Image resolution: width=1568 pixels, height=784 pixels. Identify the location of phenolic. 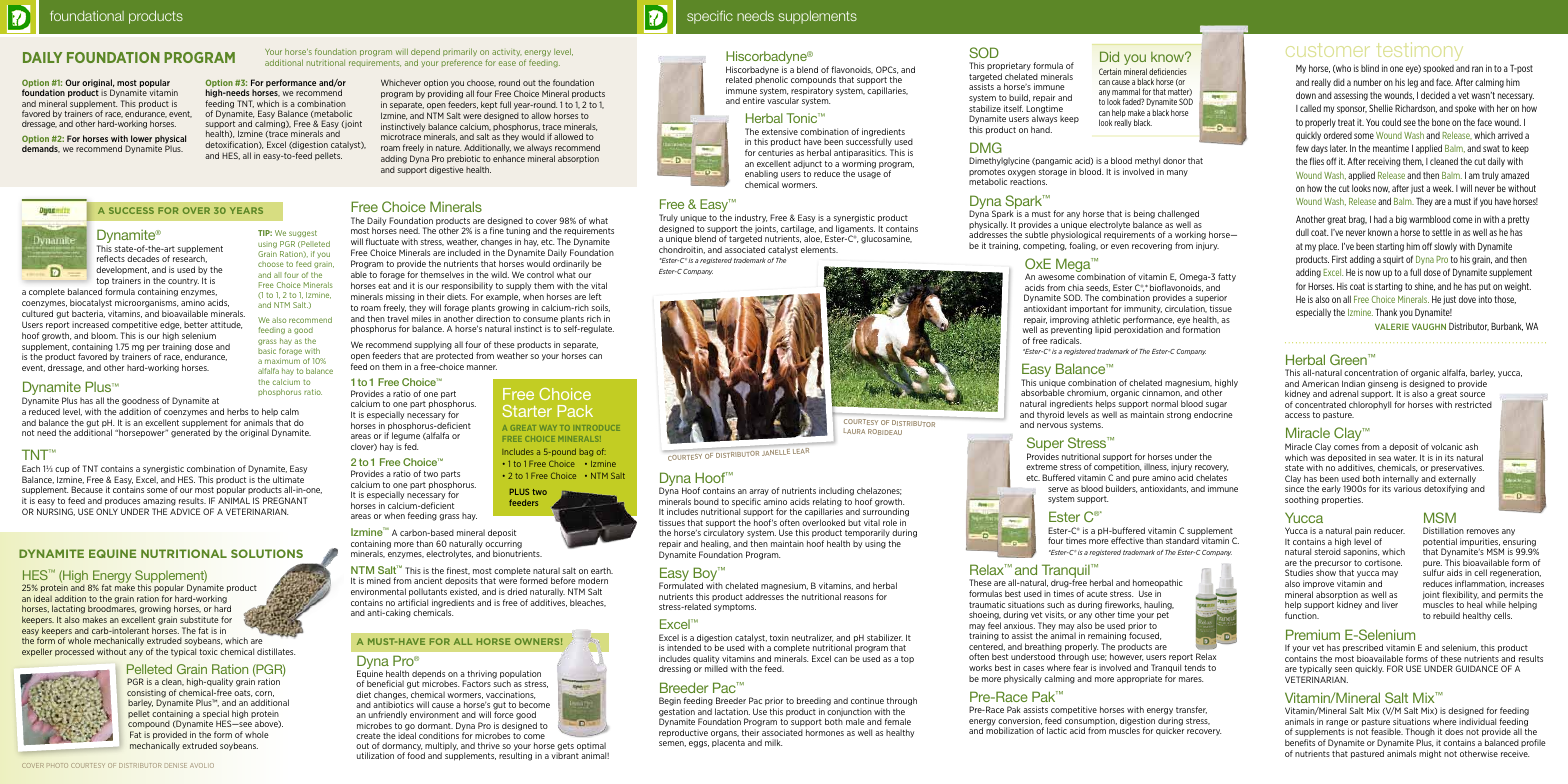
(771, 80).
